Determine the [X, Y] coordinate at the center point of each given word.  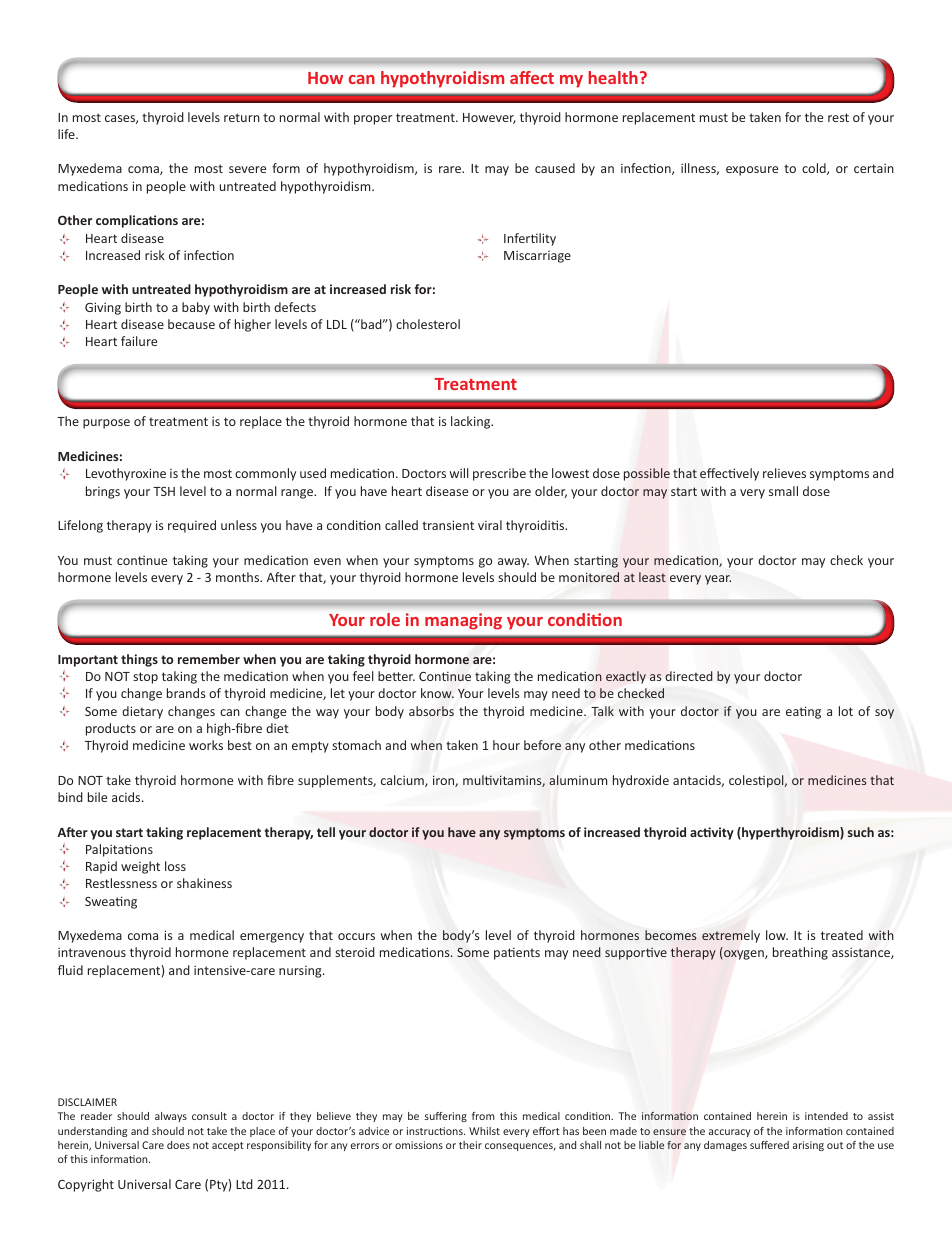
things [139, 660]
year [718, 580]
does [178, 1145]
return [242, 117]
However [489, 118]
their [470, 1145]
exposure [752, 171]
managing [463, 621]
